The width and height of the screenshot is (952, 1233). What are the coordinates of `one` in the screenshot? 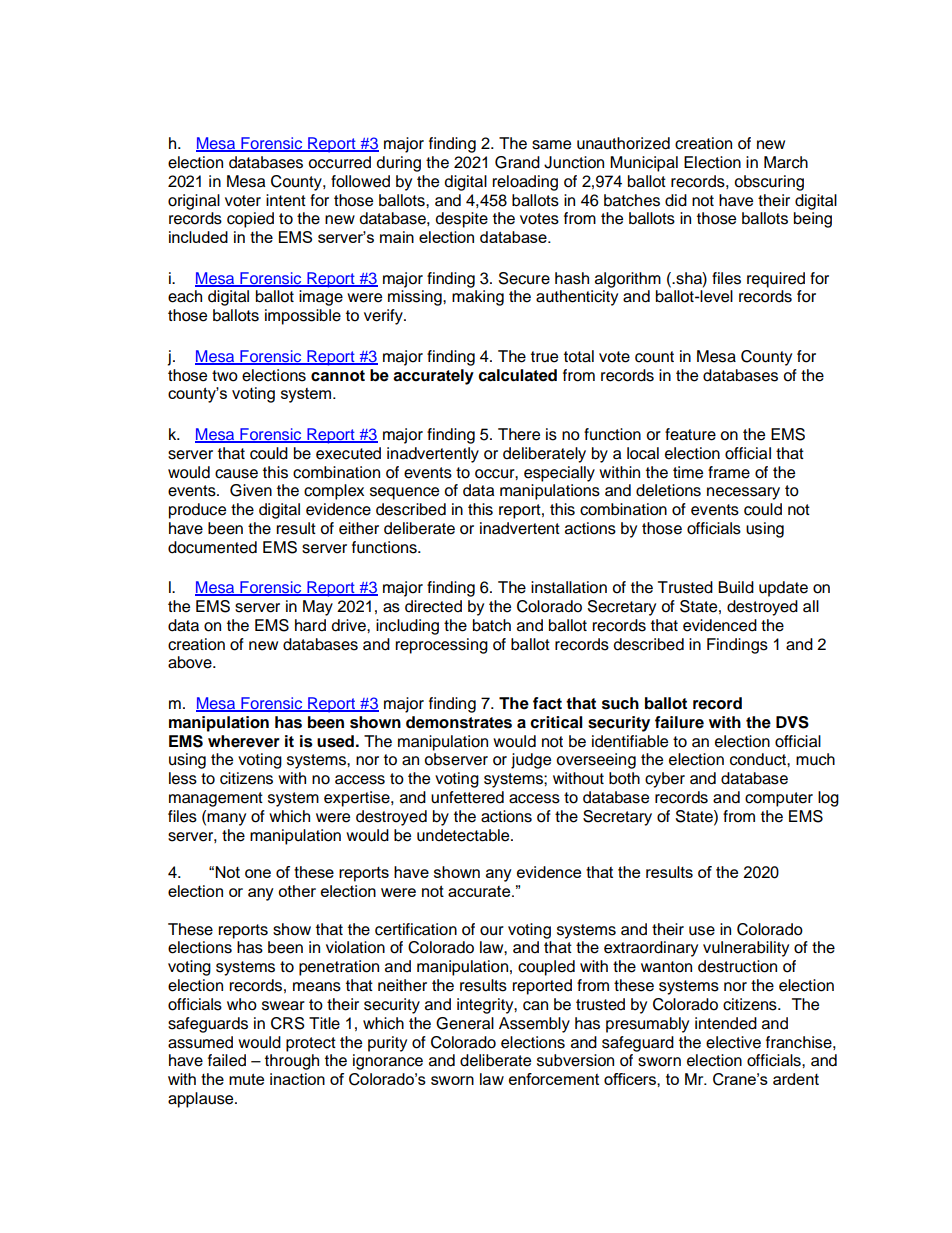 It's located at (258, 873).
